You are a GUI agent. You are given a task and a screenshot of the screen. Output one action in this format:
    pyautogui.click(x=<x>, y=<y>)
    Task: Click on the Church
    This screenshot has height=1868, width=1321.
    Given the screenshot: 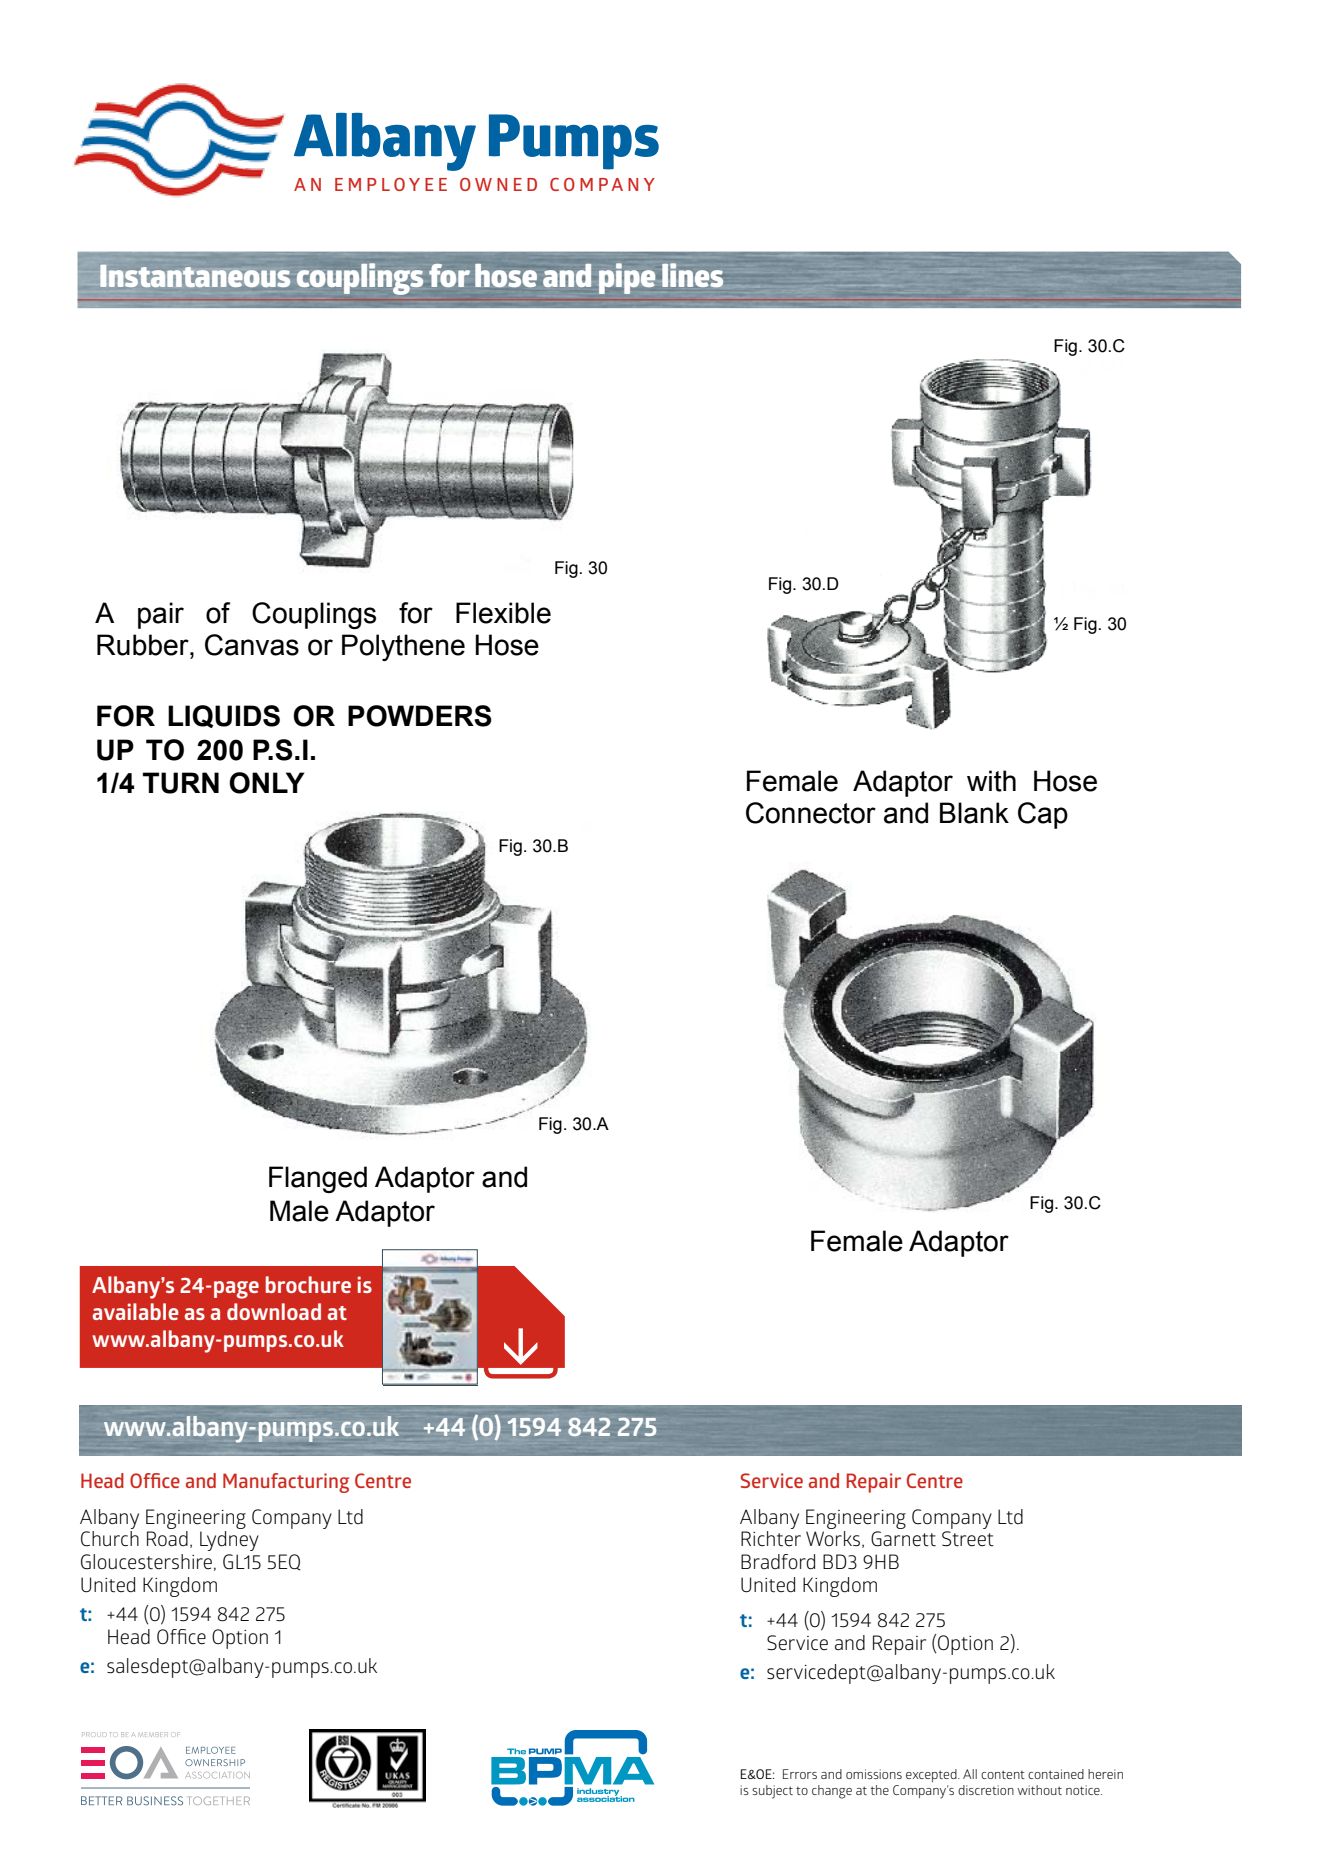 What is the action you would take?
    pyautogui.click(x=110, y=1539)
